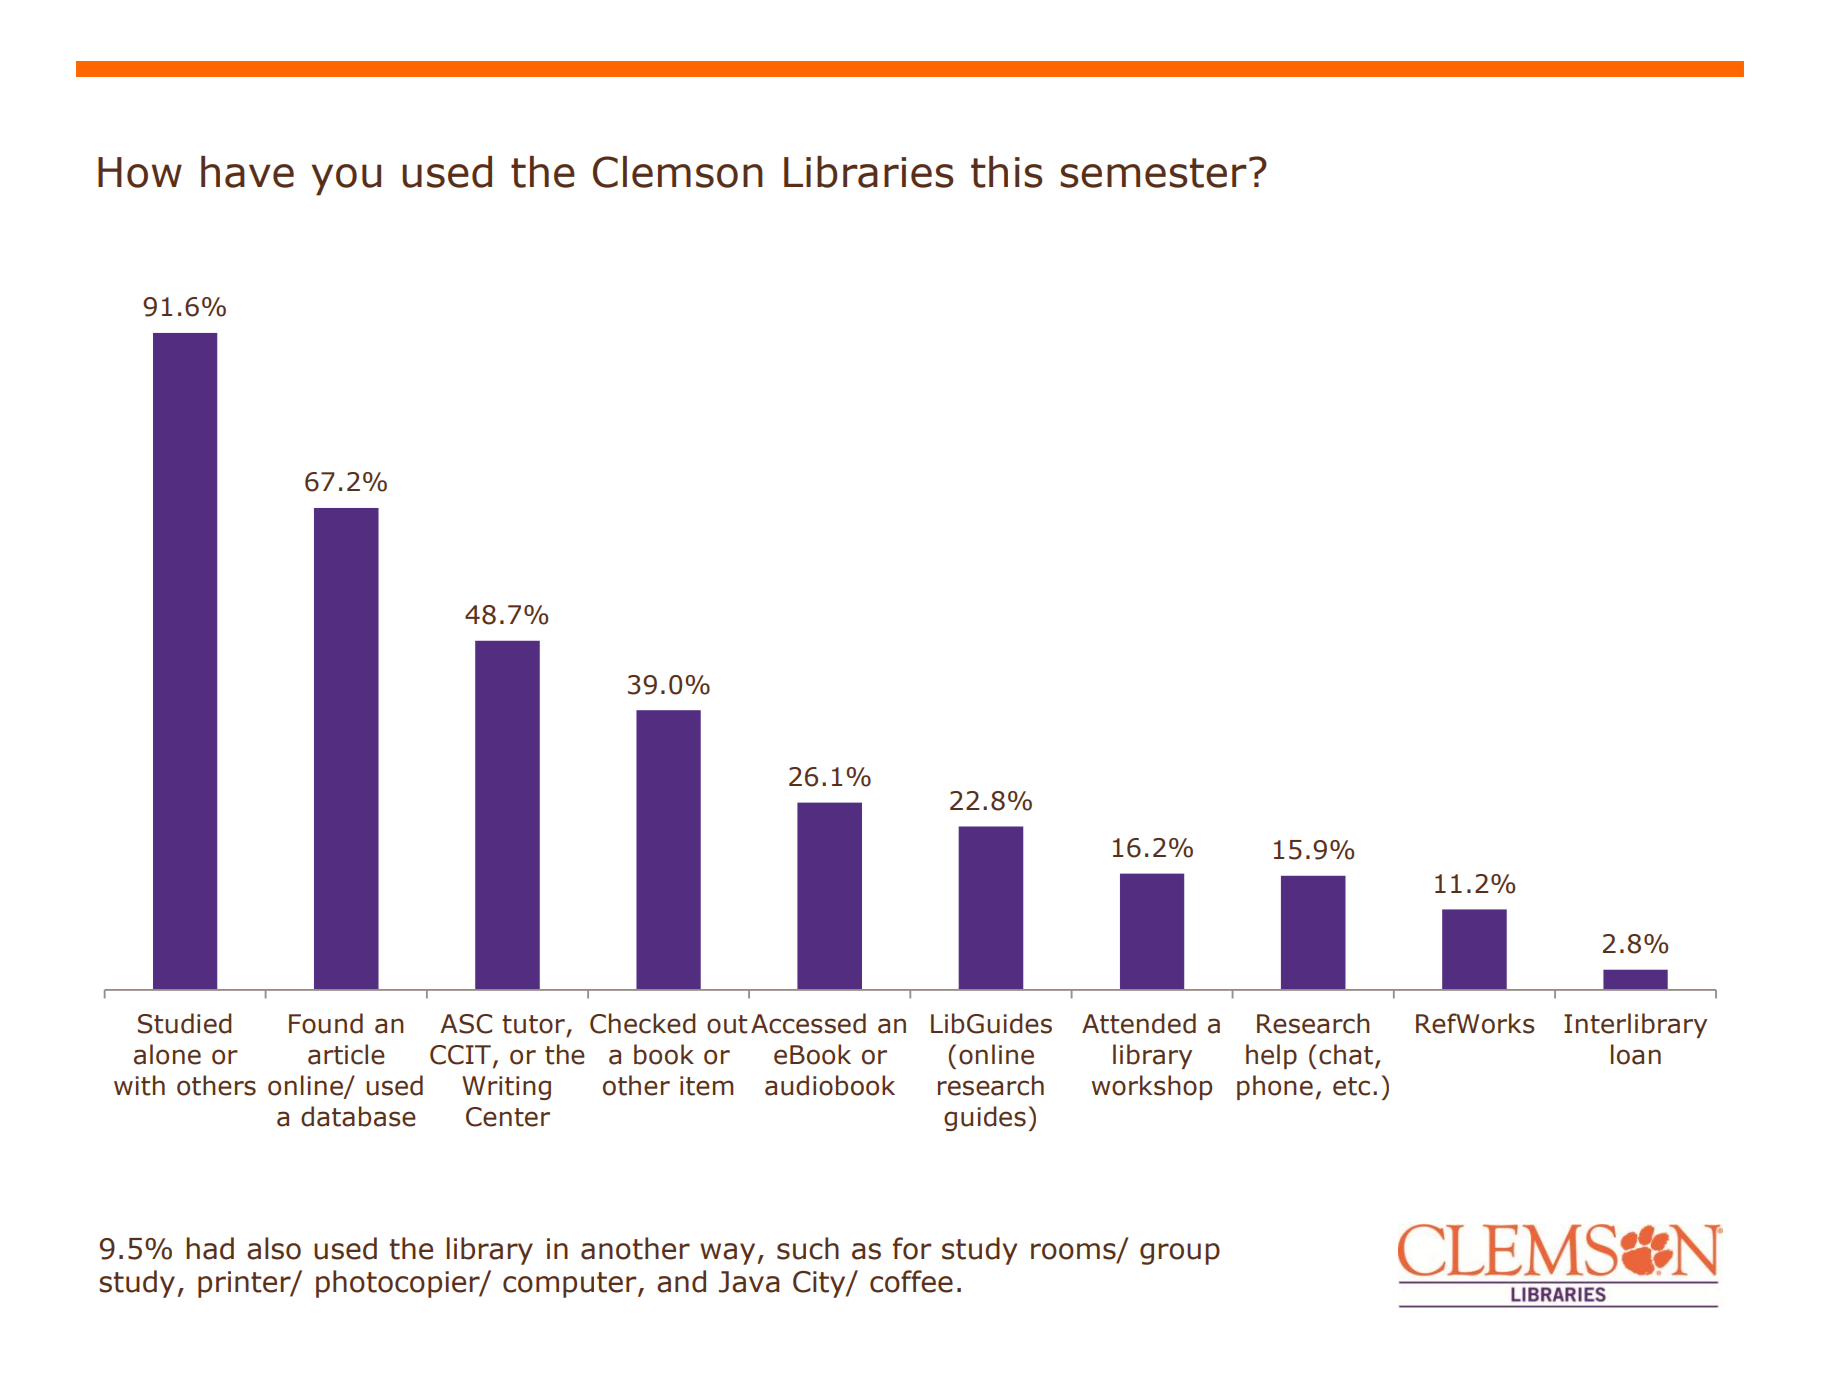  What do you see at coordinates (1153, 173) in the document?
I see `semester` at bounding box center [1153, 173].
